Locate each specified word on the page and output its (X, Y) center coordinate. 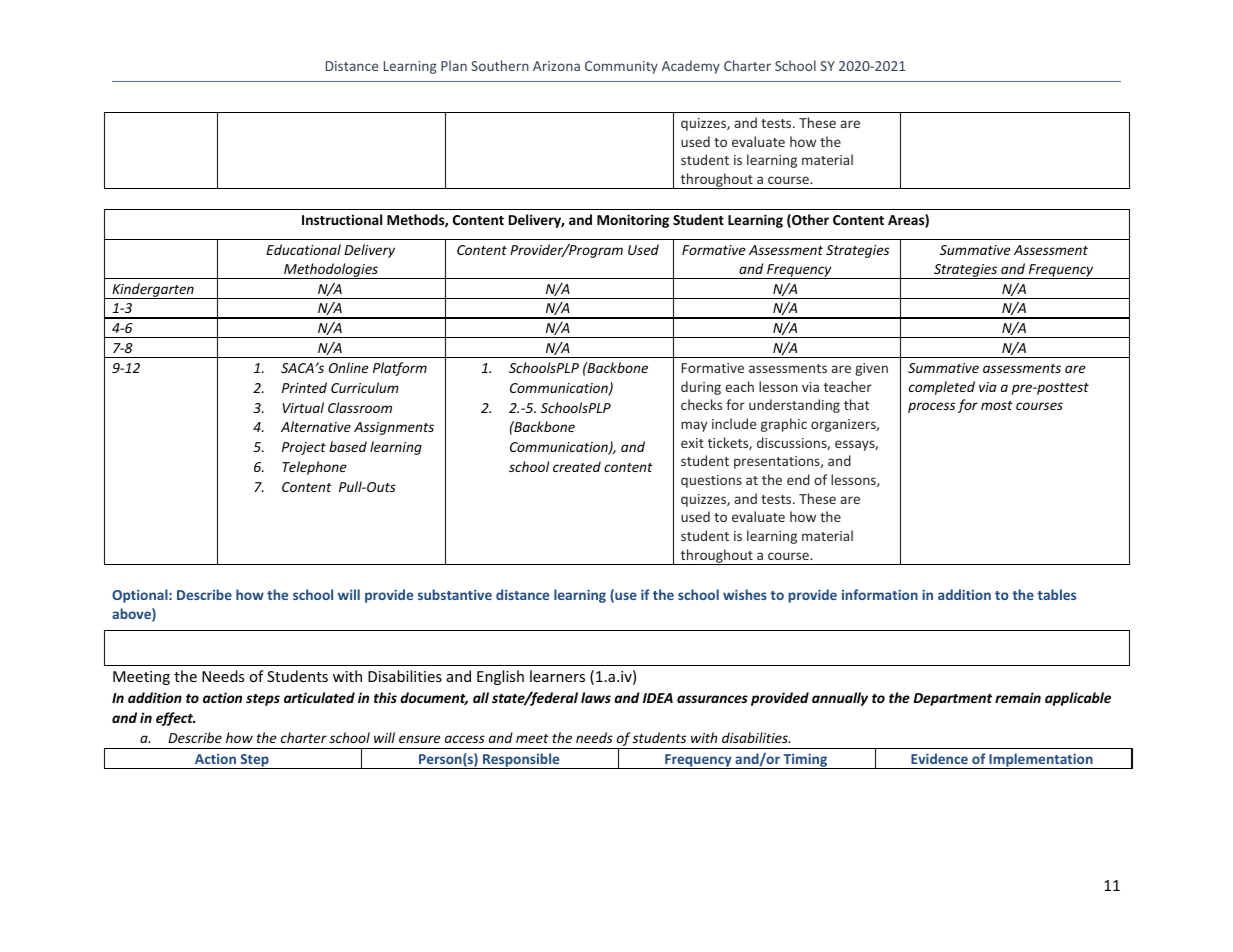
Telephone (314, 468)
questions (711, 481)
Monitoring (633, 221)
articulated (319, 697)
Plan (454, 65)
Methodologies (331, 271)
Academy (691, 67)
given (871, 369)
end (798, 479)
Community (621, 67)
